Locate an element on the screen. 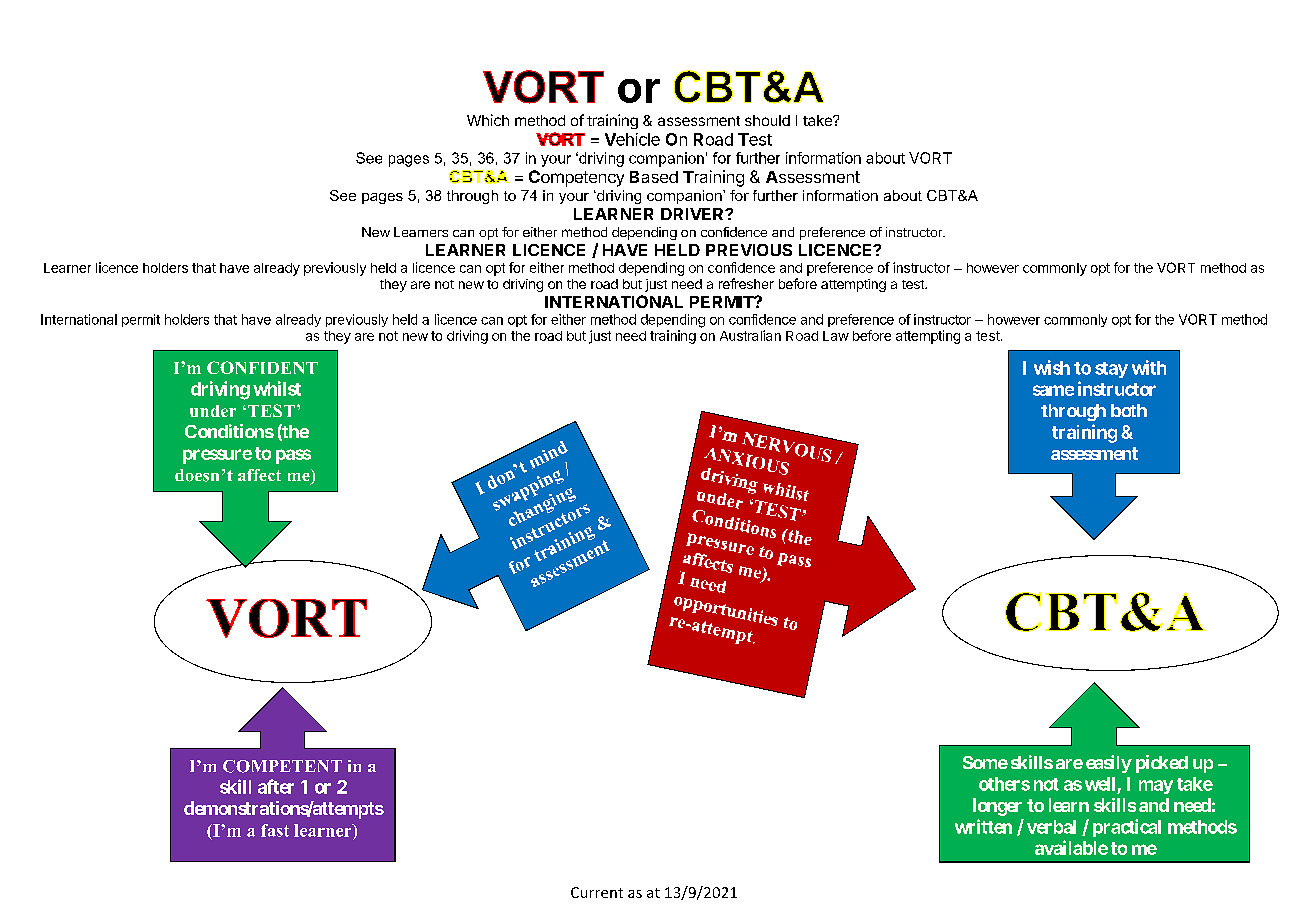 This screenshot has width=1308, height=924. Australian is located at coordinates (750, 335).
